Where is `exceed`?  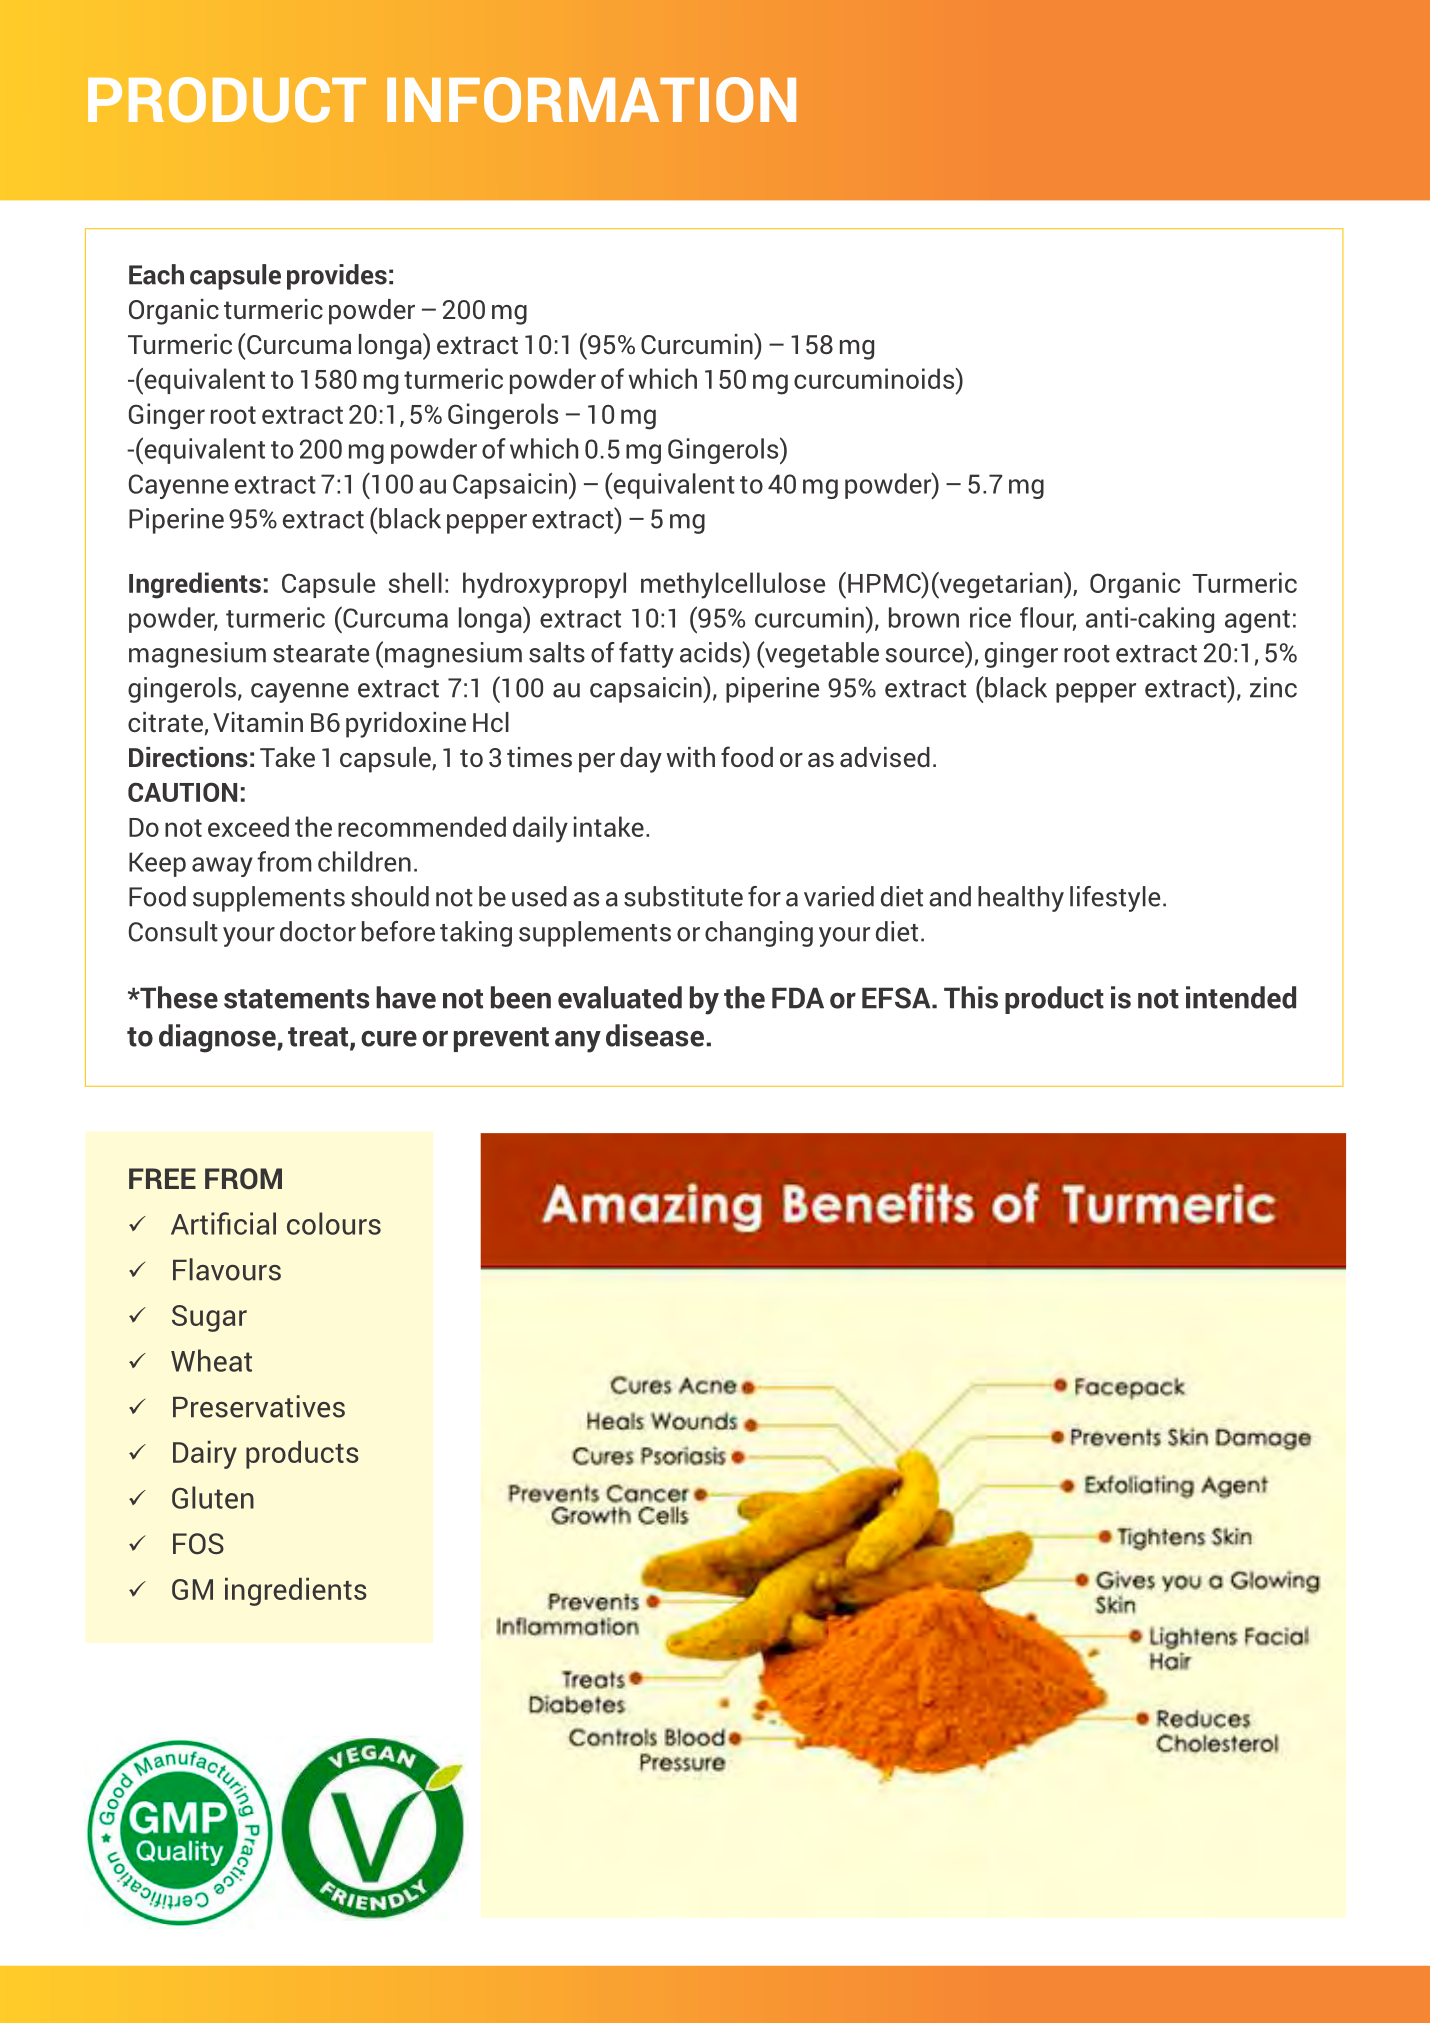
exceed is located at coordinates (248, 826).
